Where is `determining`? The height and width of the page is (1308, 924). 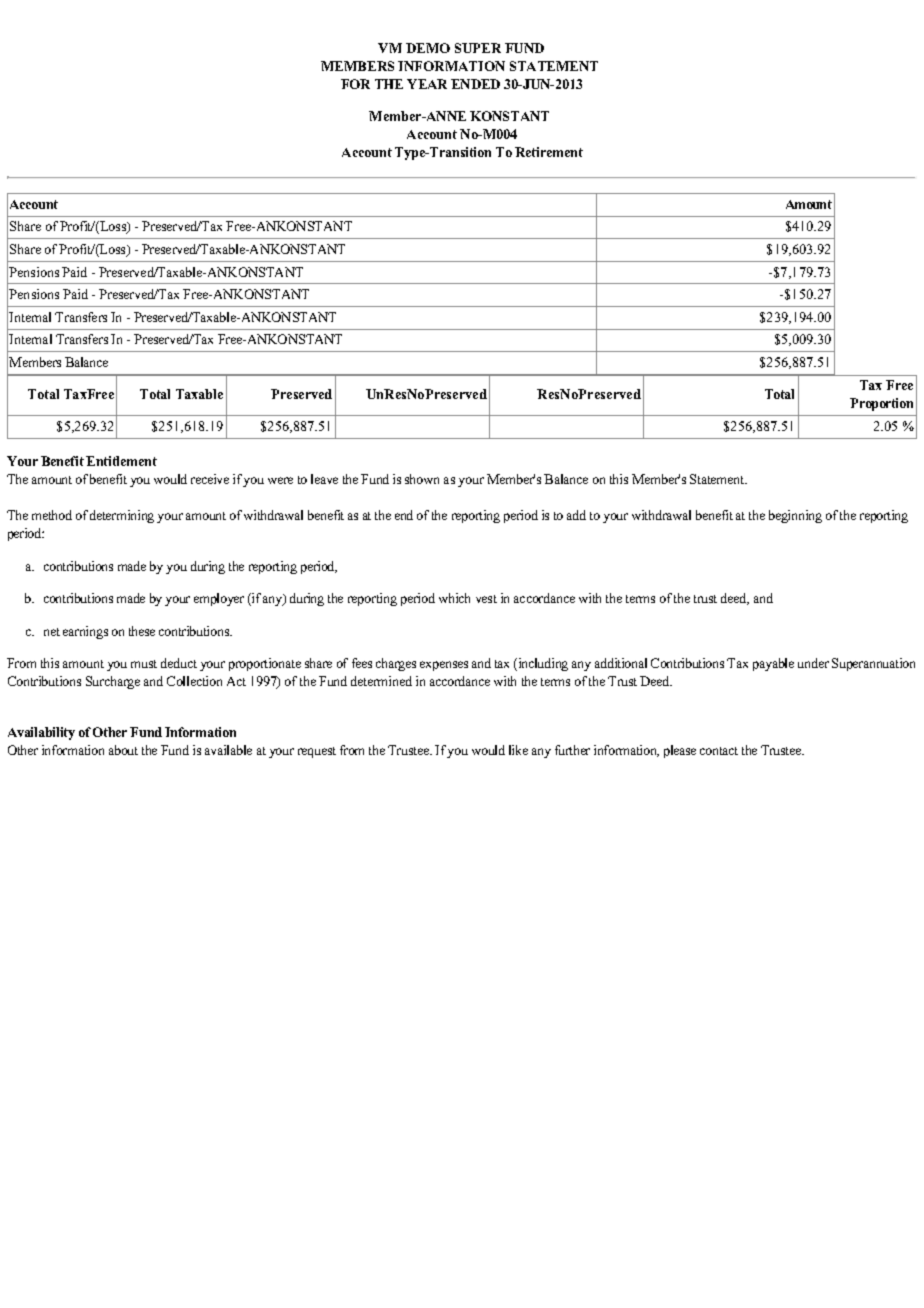
determining is located at coordinates (122, 516).
